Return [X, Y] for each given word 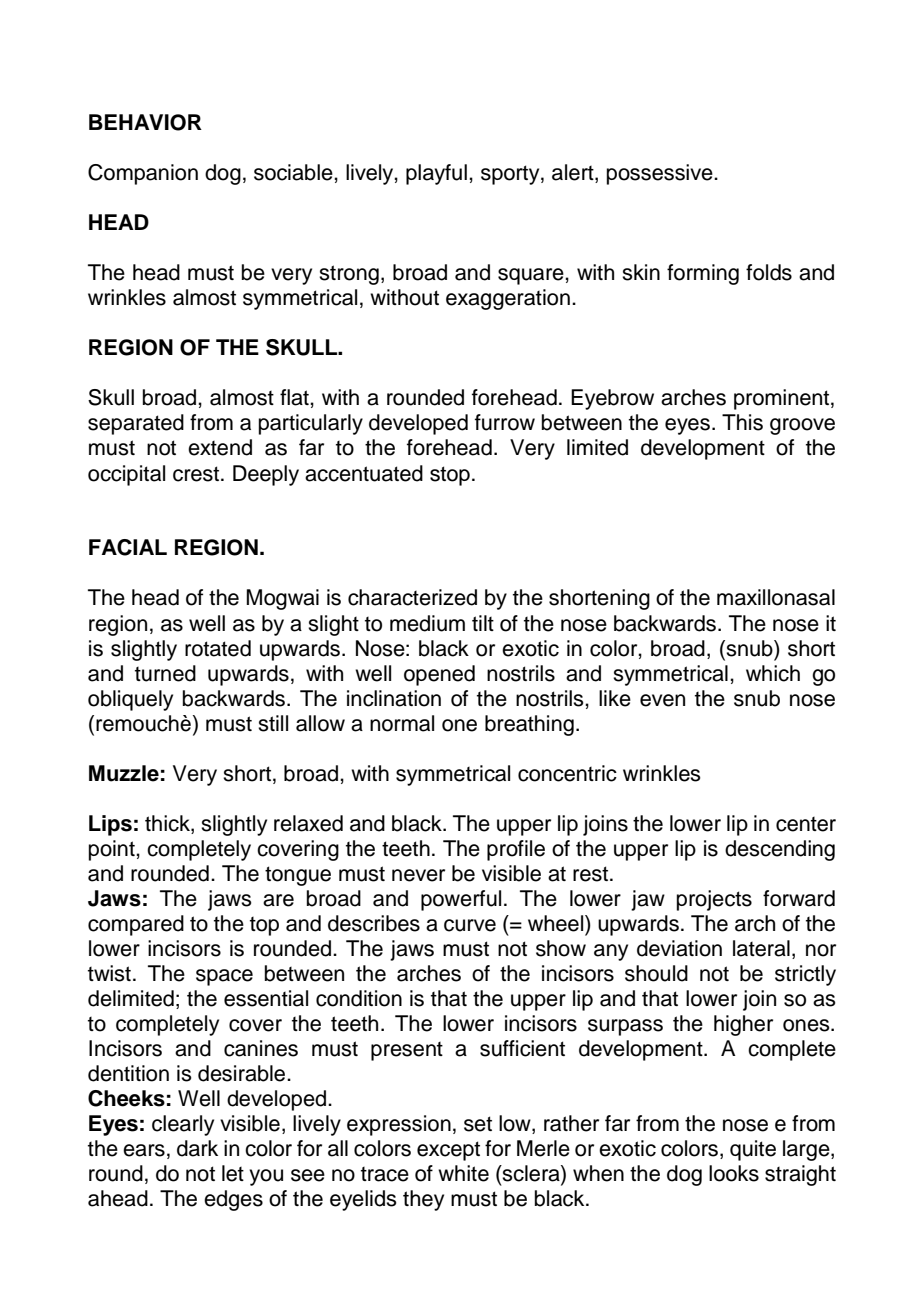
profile [516, 850]
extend [220, 447]
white [463, 1173]
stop [450, 476]
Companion [143, 174]
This [742, 422]
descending [780, 850]
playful [436, 174]
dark [197, 1148]
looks [734, 1173]
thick [168, 823]
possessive [661, 174]
